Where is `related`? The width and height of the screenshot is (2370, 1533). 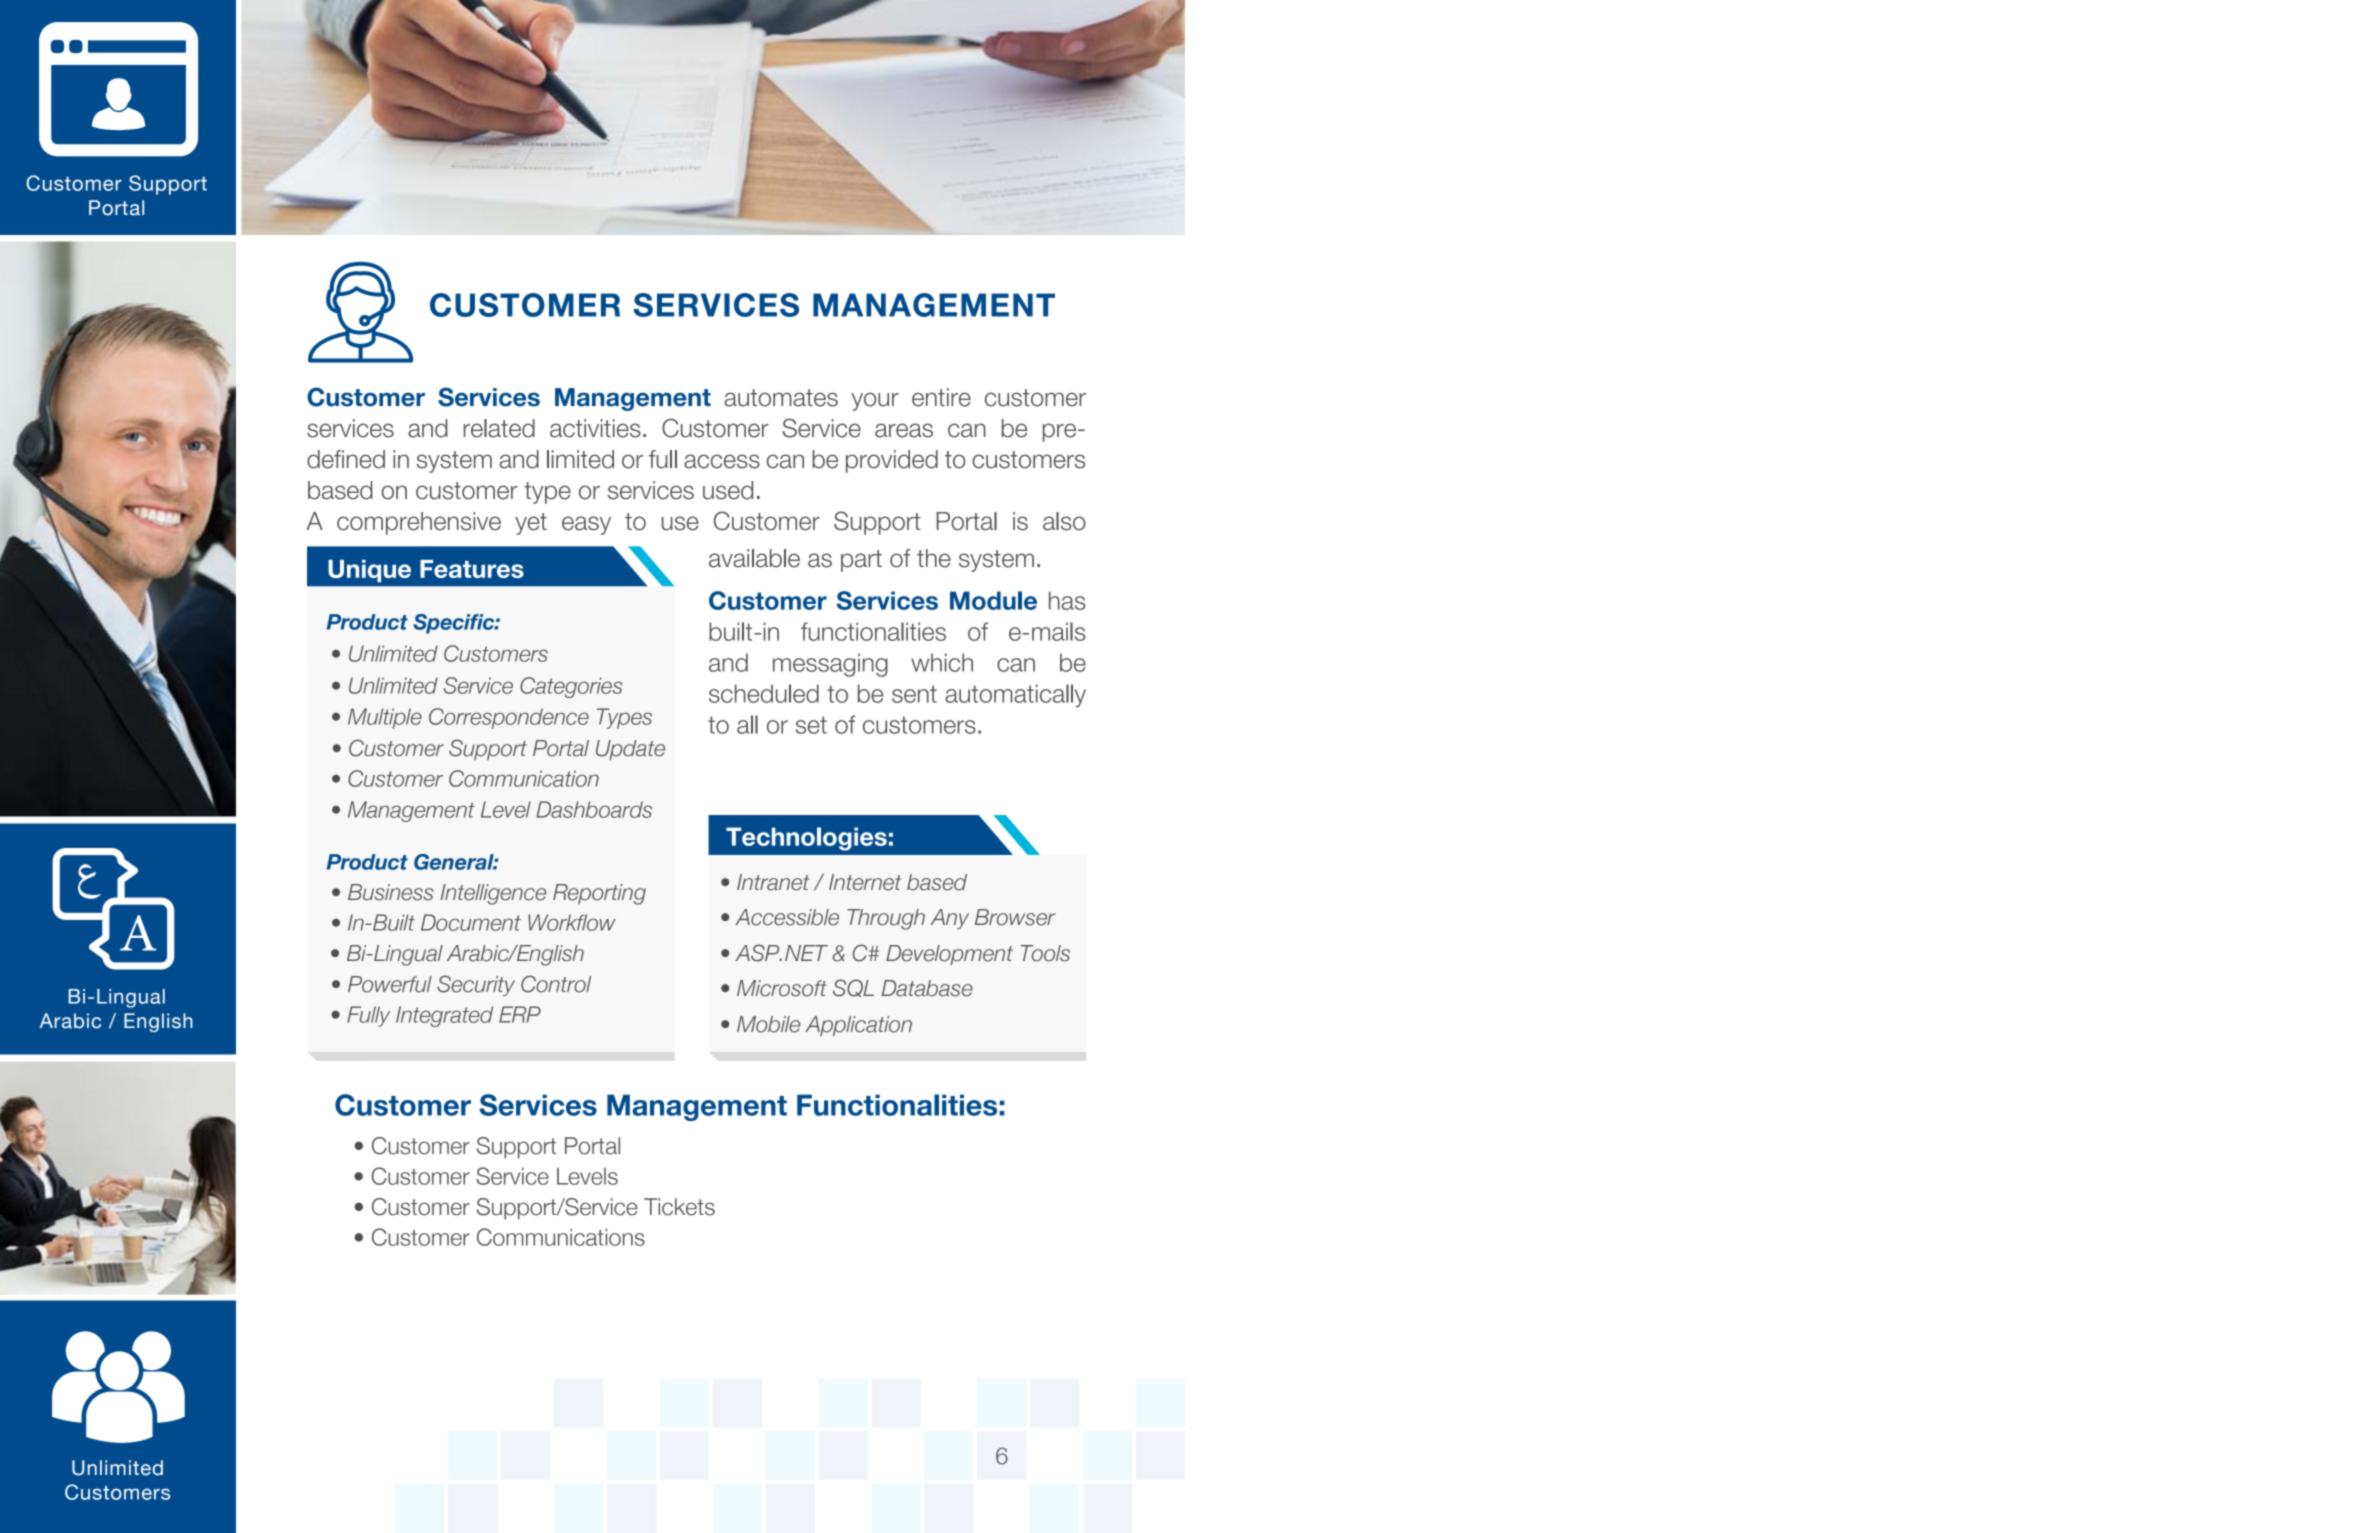
related is located at coordinates (499, 428).
